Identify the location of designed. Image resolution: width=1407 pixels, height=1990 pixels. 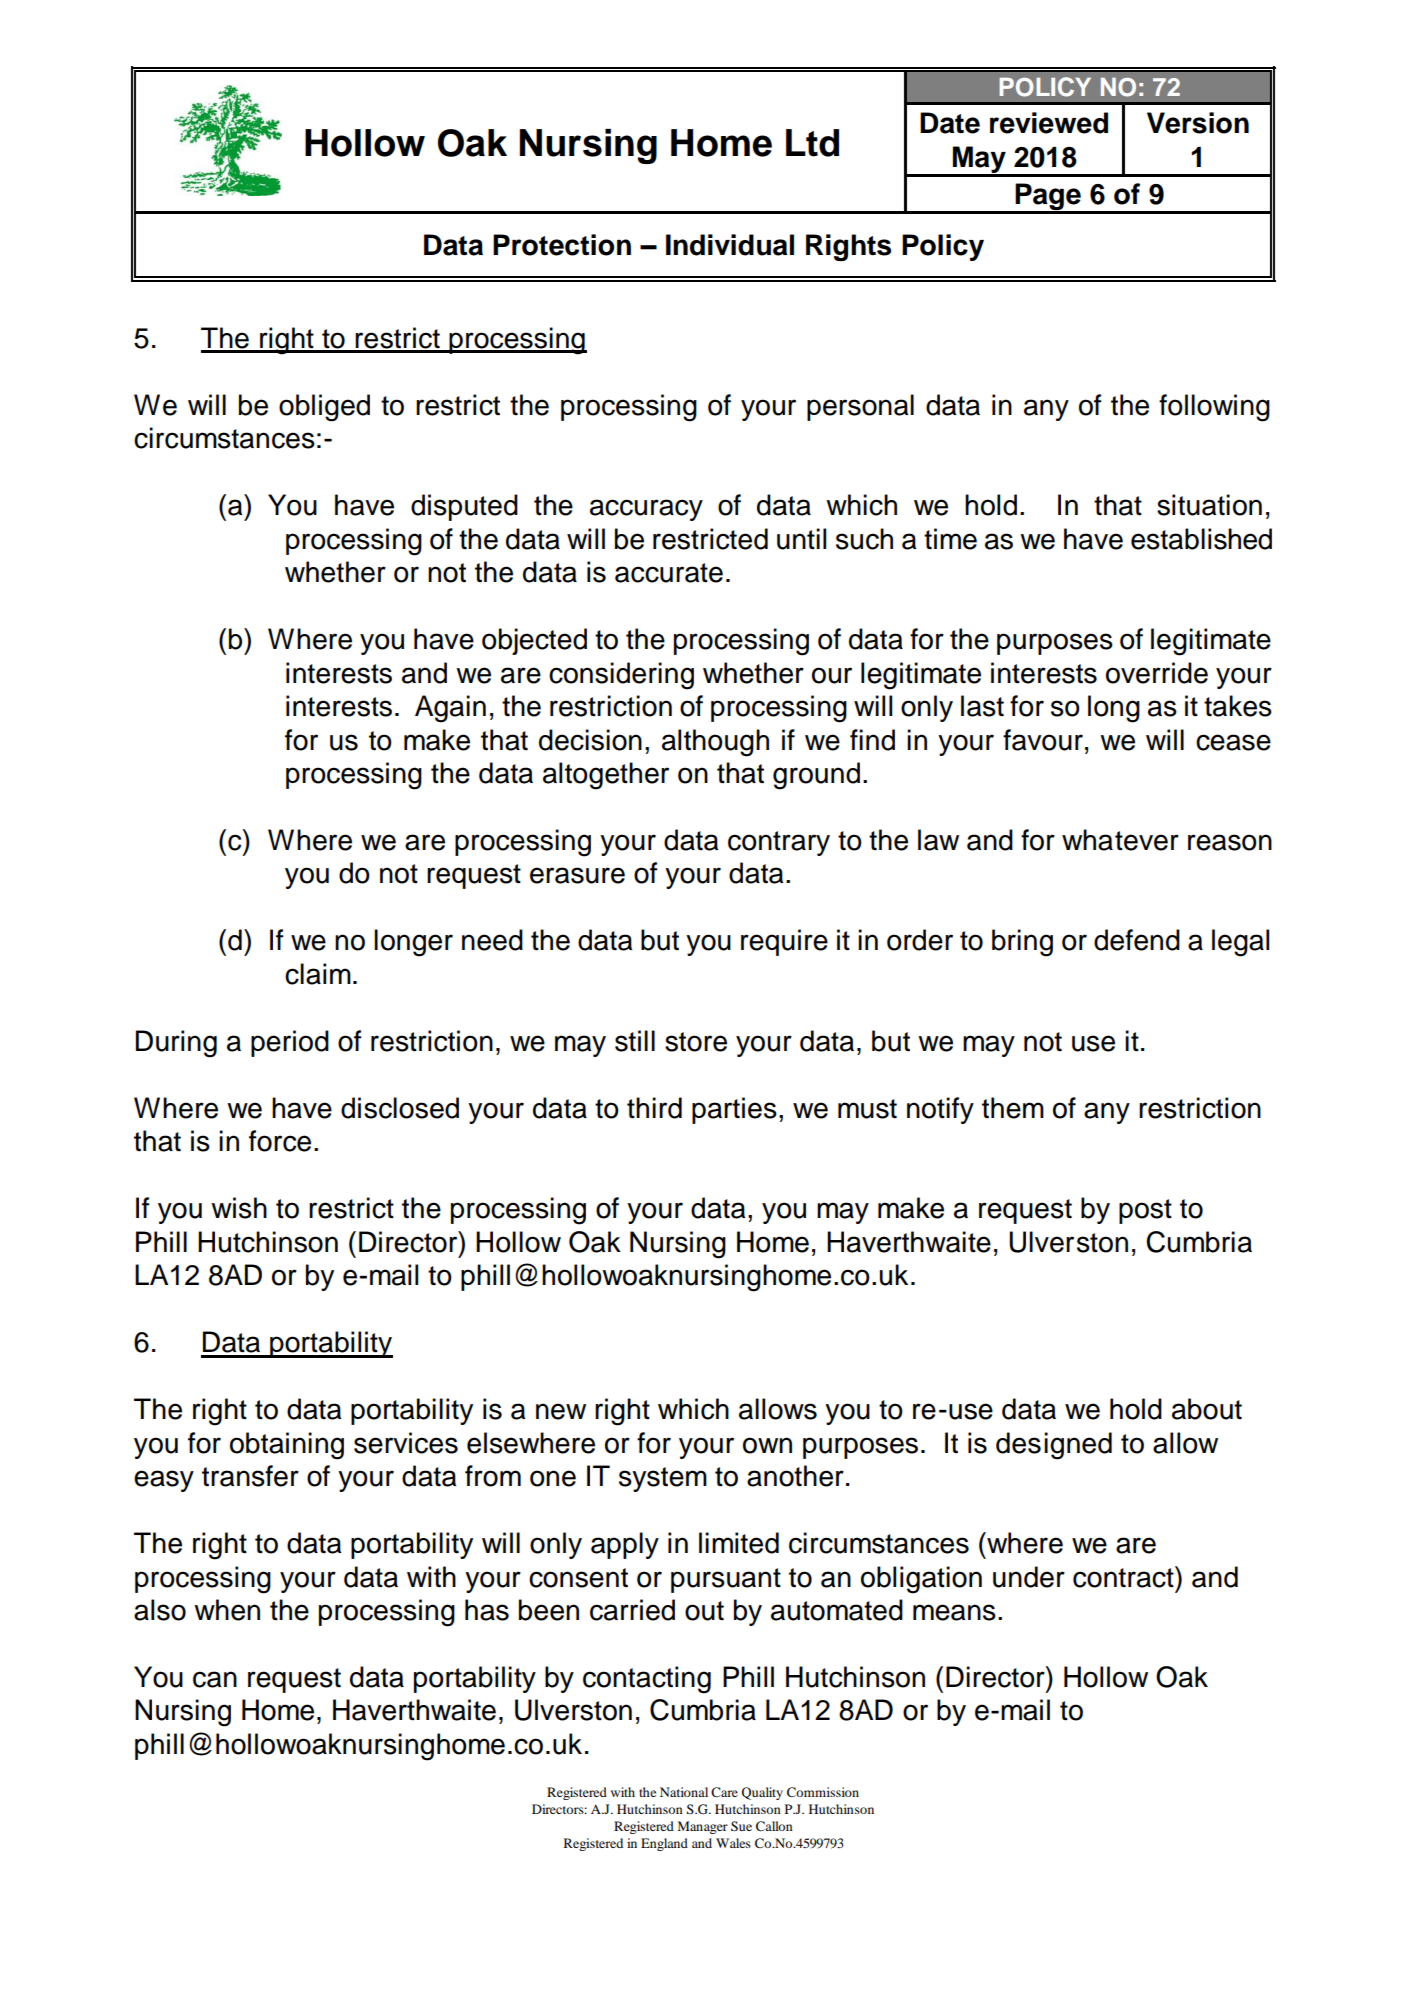
(1054, 1446).
